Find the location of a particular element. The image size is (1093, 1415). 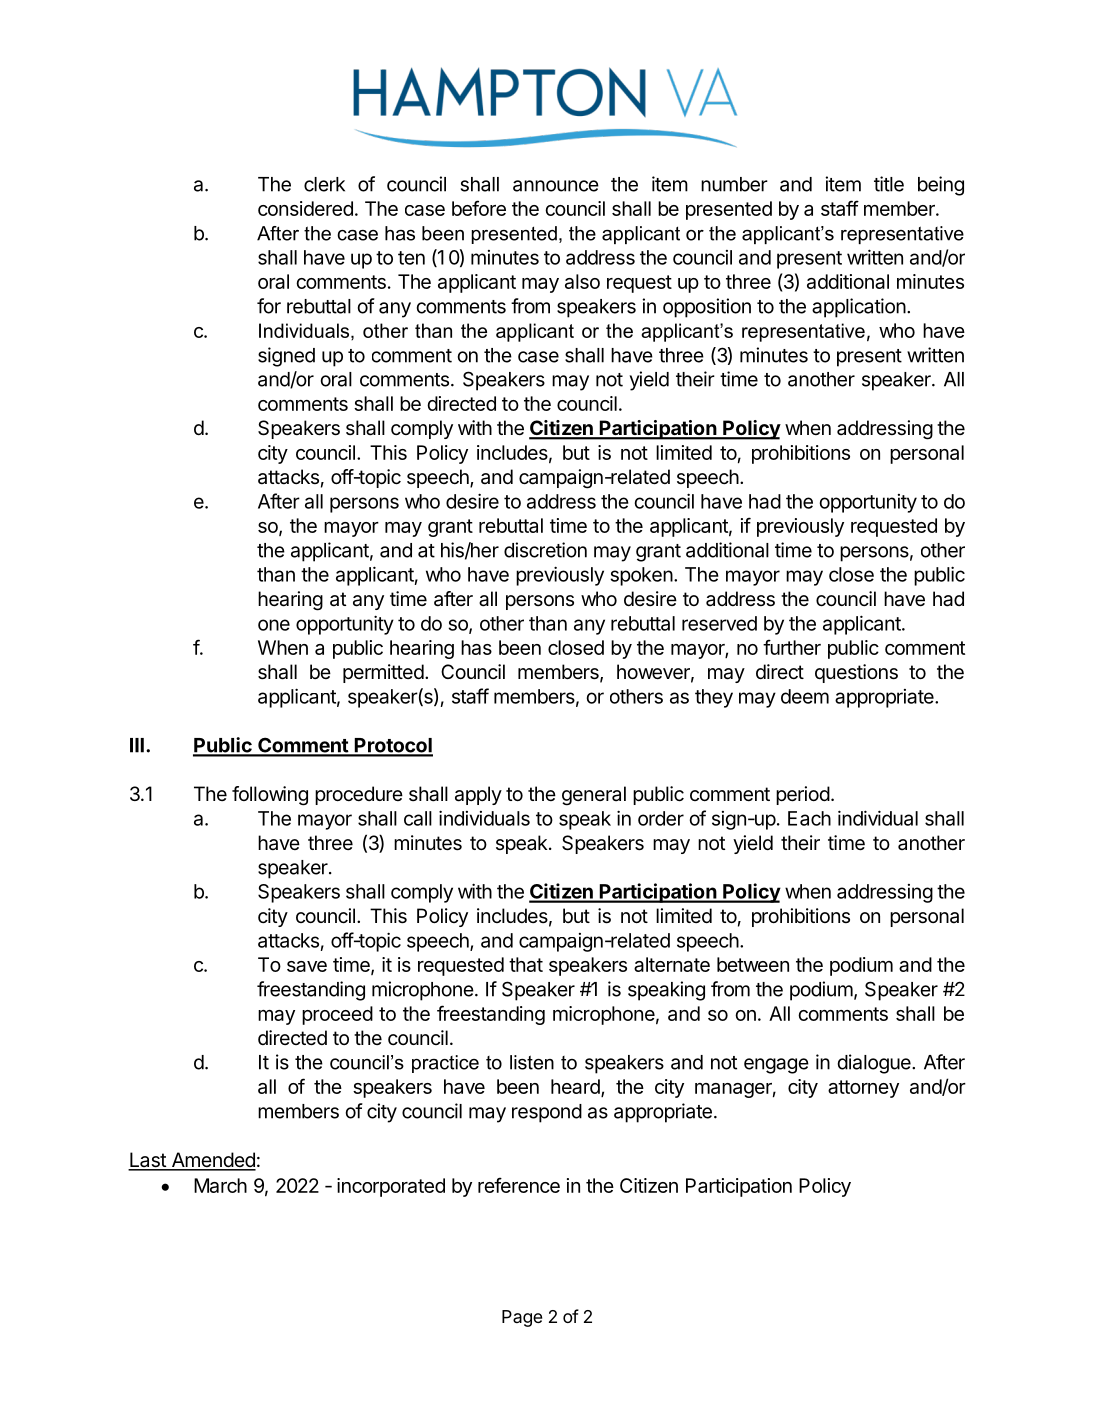

March is located at coordinates (220, 1185).
